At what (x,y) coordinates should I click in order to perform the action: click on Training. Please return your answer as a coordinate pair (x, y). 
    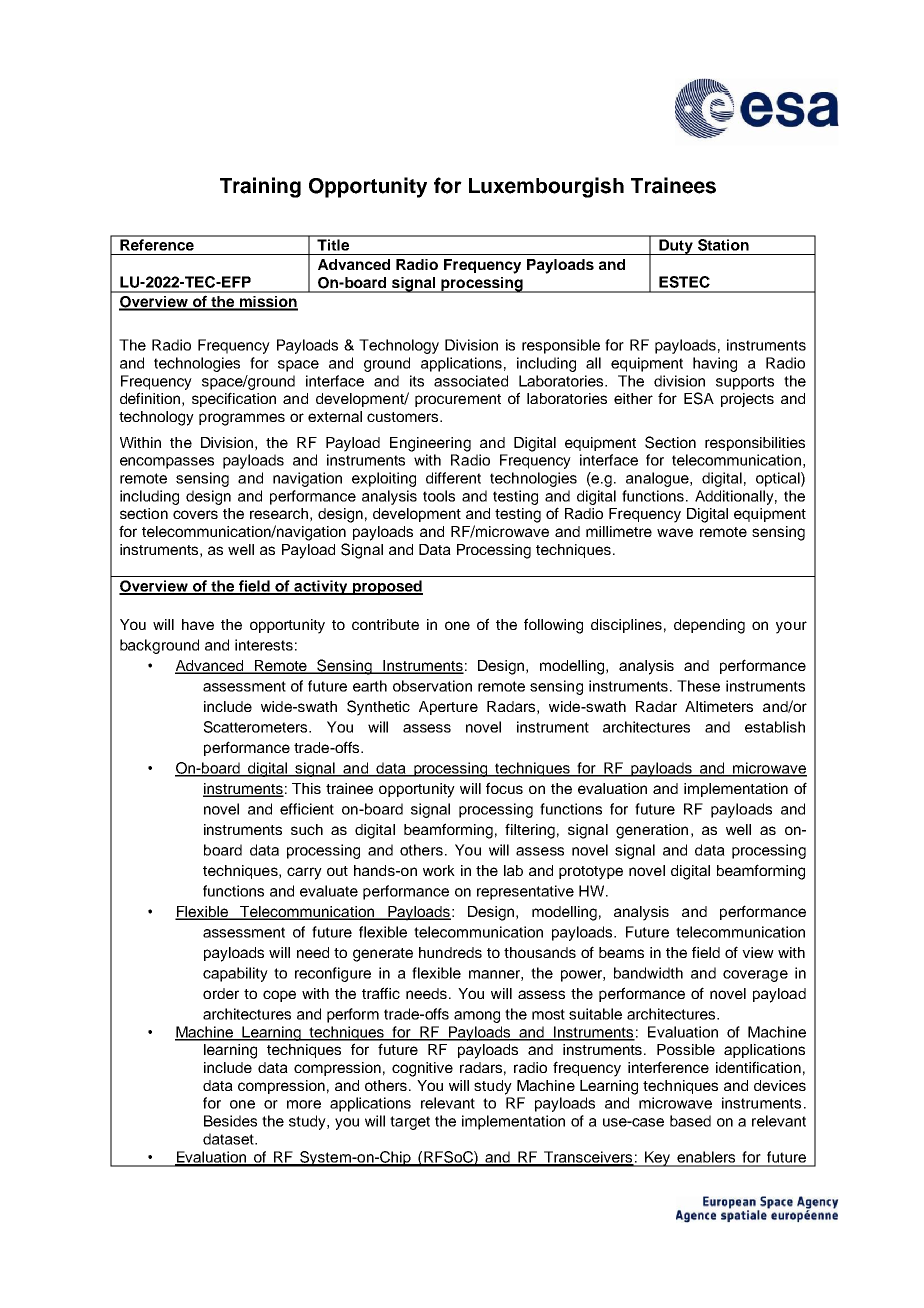
    Looking at the image, I should click on (260, 187).
